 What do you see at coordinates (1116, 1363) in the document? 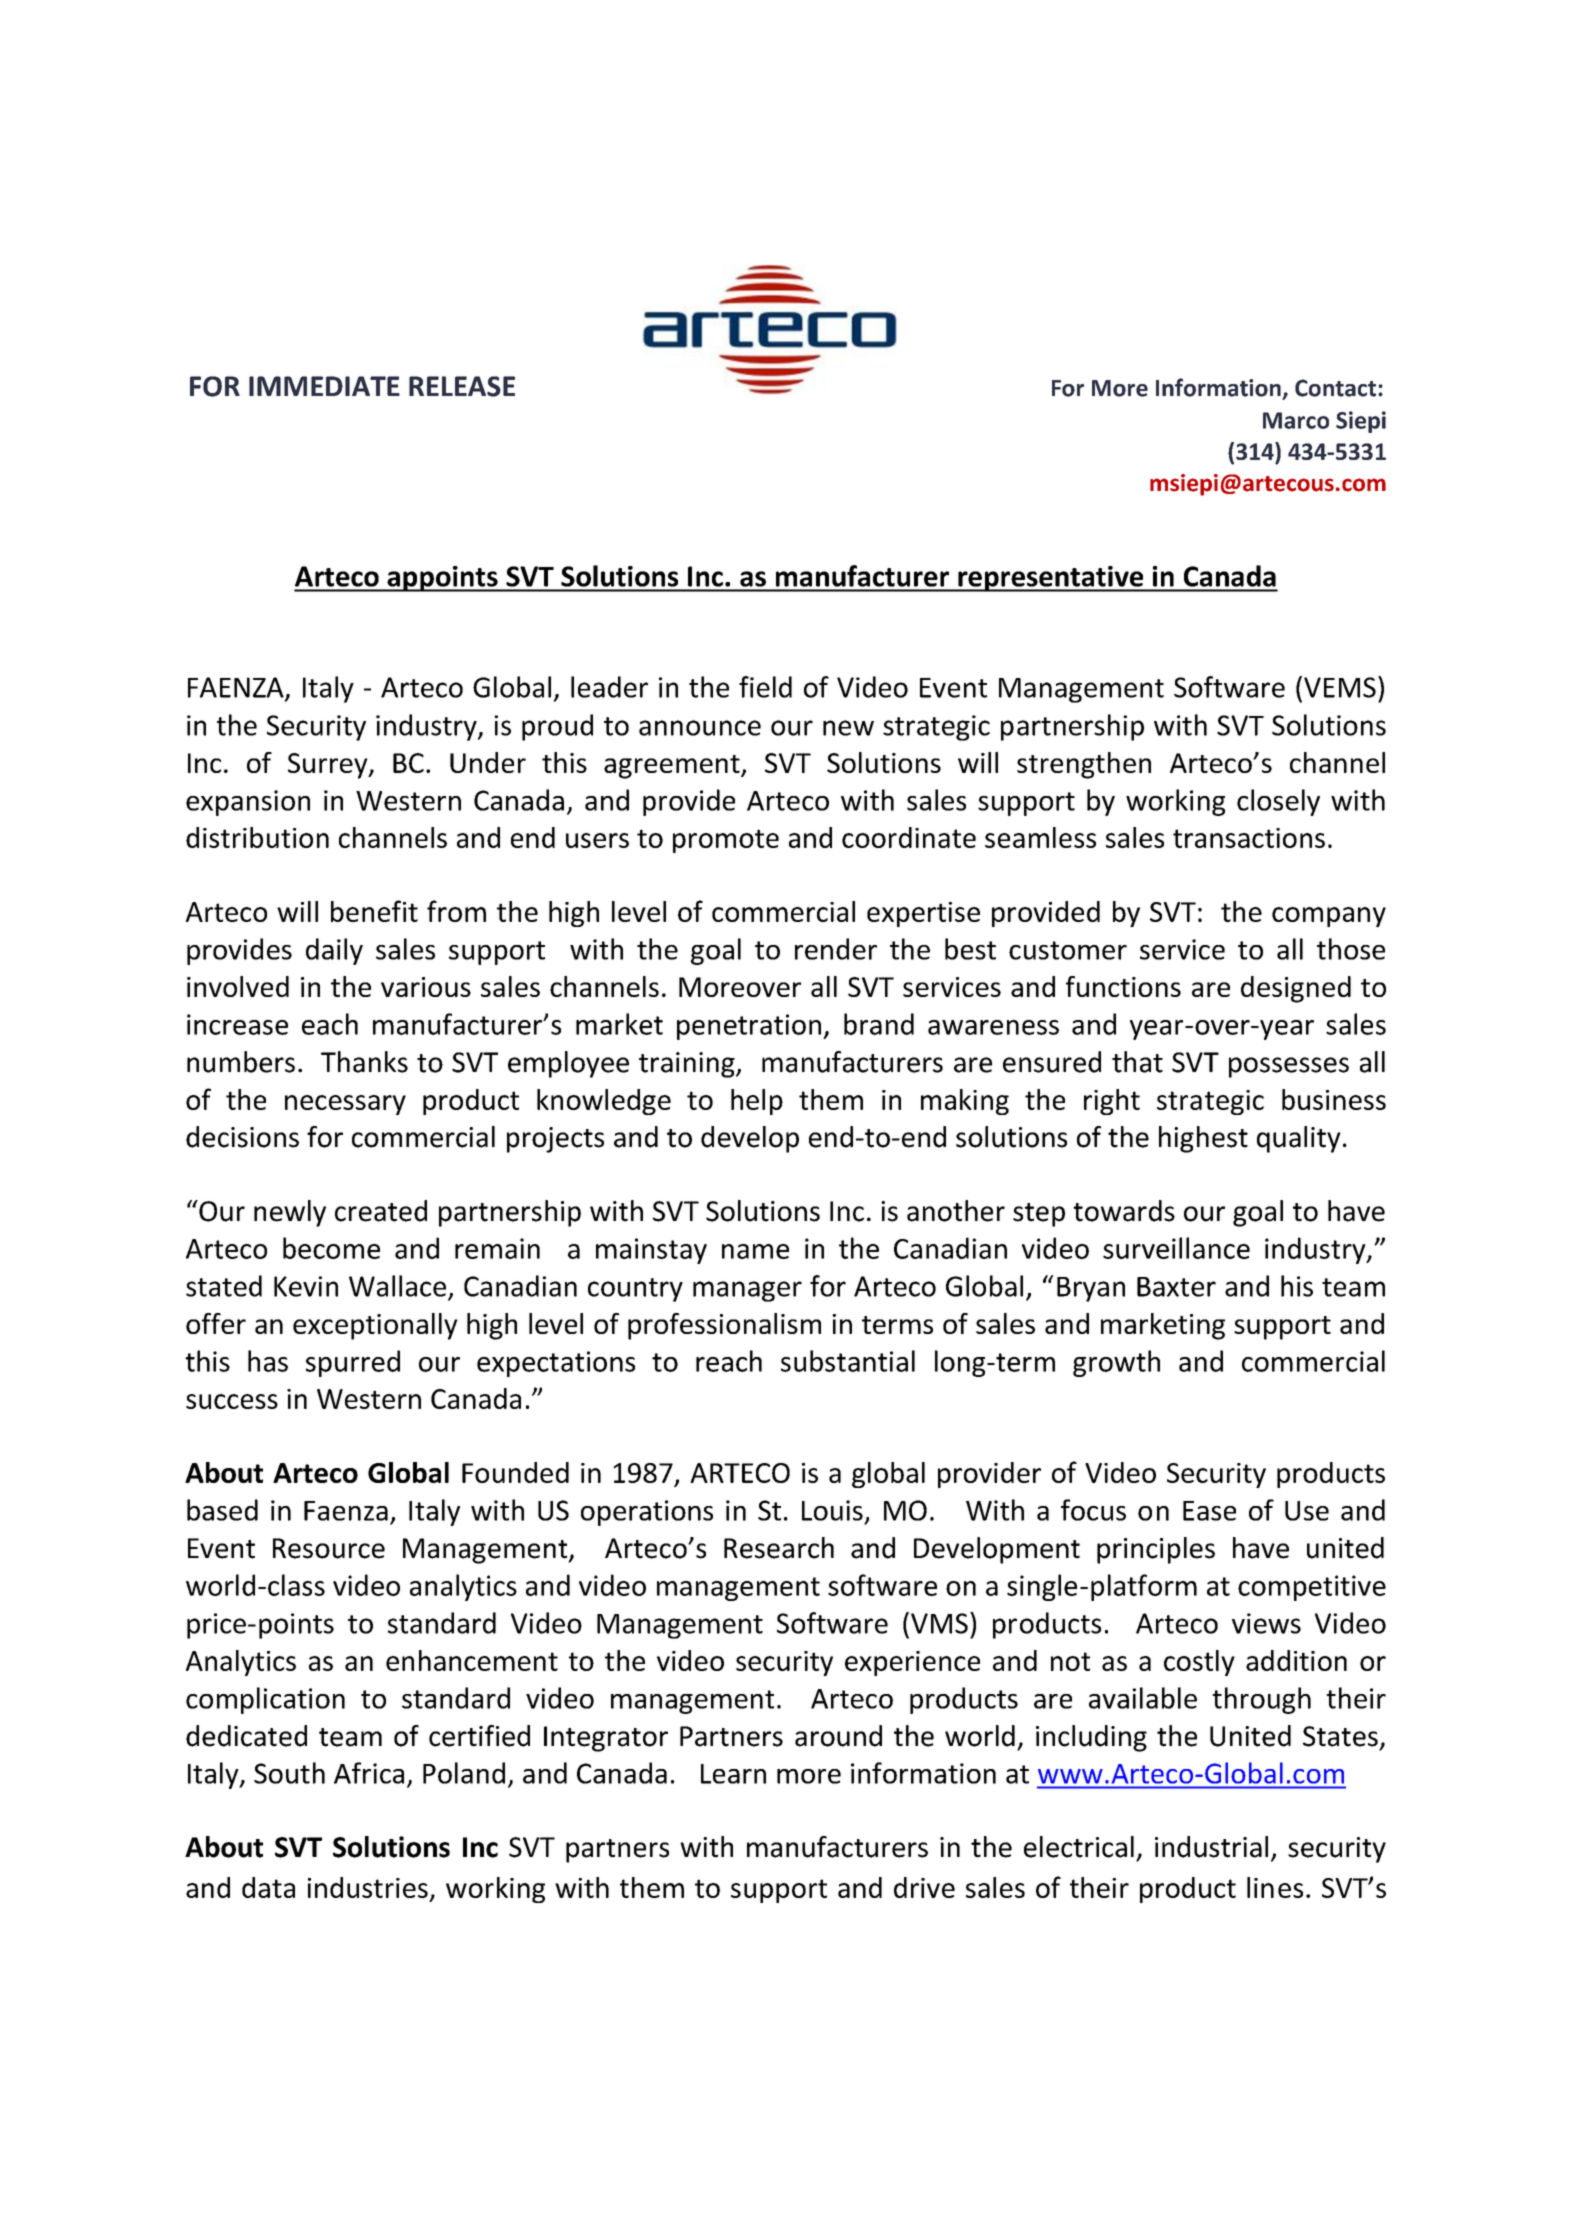
I see `growth` at bounding box center [1116, 1363].
